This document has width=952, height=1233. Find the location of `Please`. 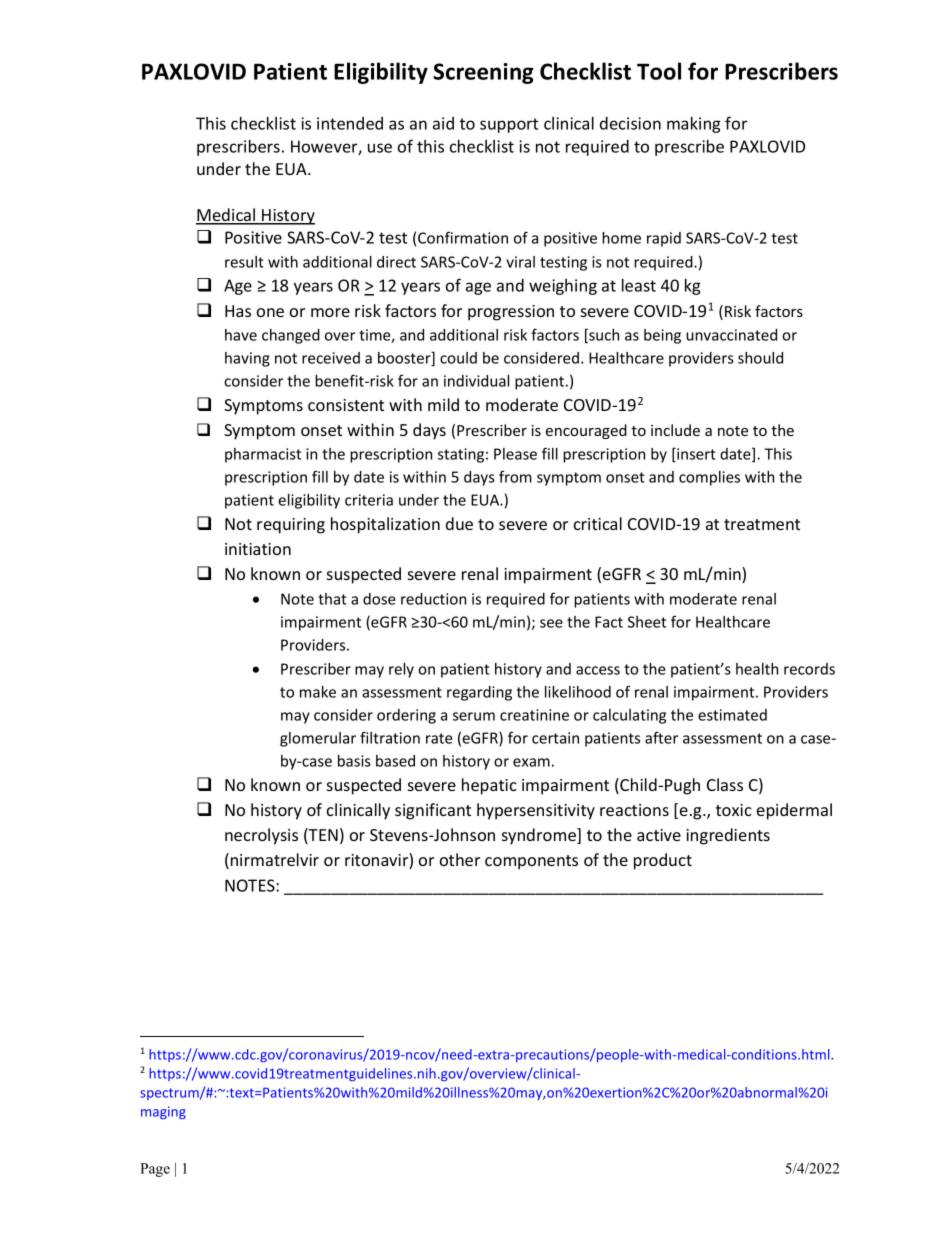

Please is located at coordinates (515, 454).
